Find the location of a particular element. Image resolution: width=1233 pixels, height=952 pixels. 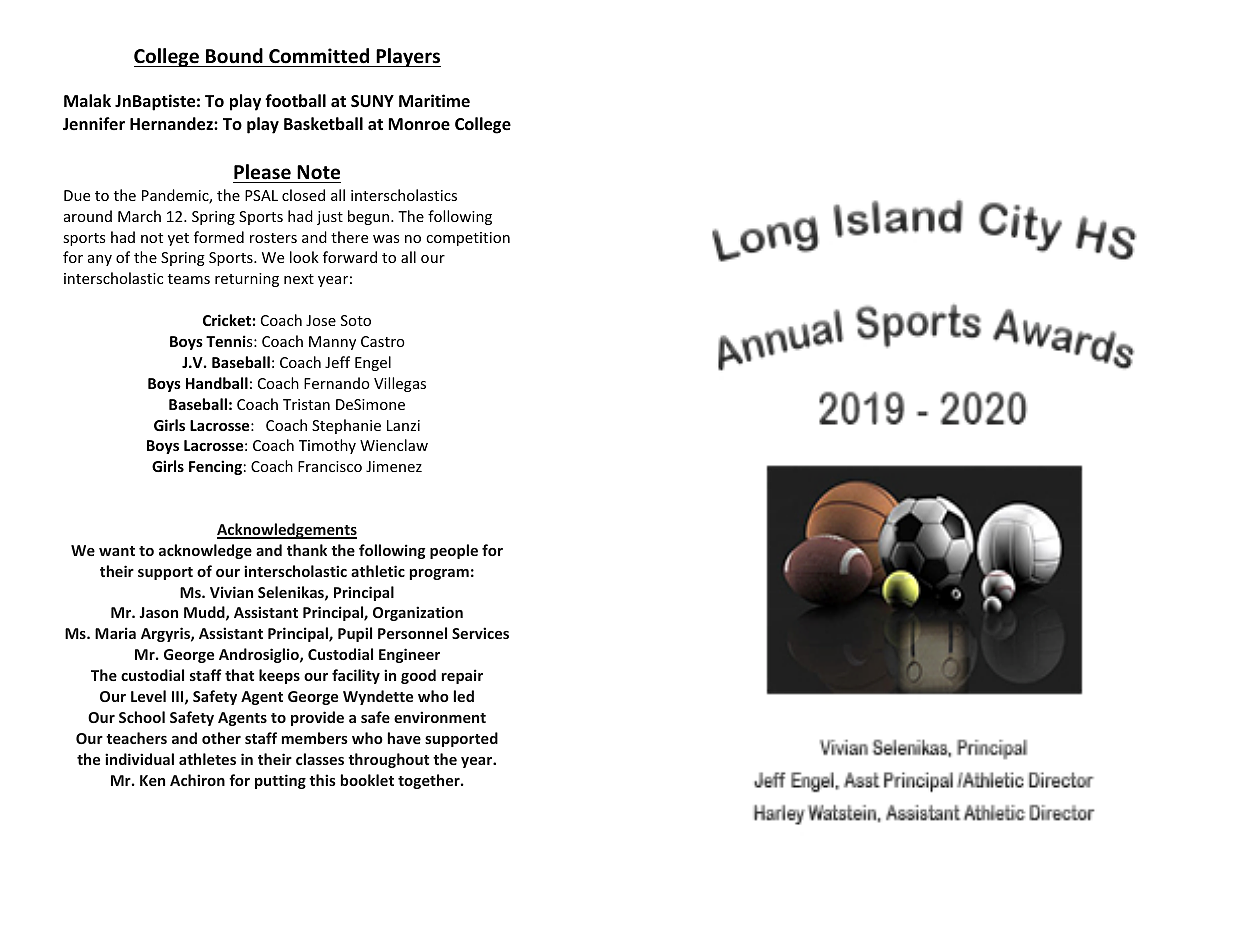

any is located at coordinates (100, 260).
